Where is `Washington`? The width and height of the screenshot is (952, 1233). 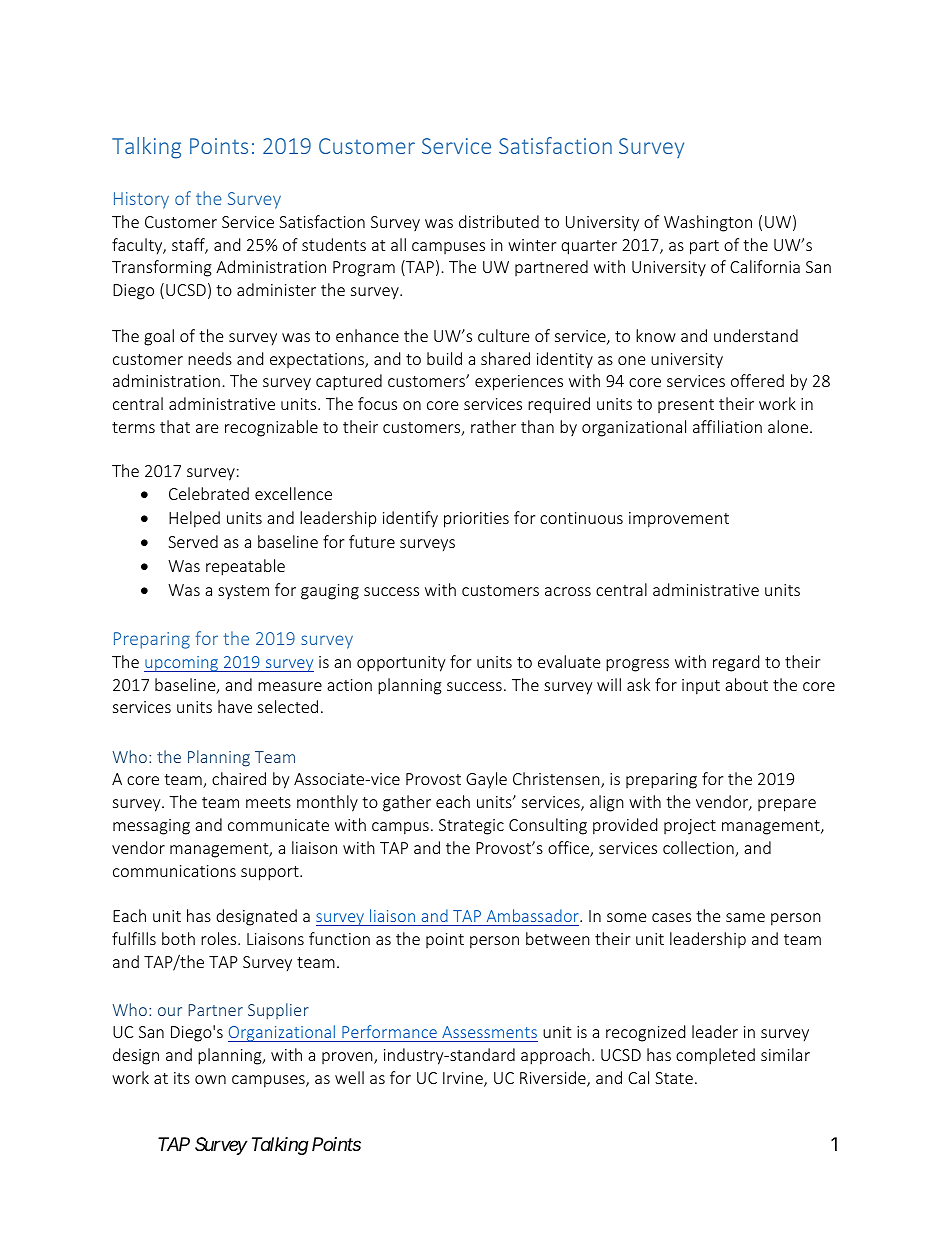
Washington is located at coordinates (708, 223).
